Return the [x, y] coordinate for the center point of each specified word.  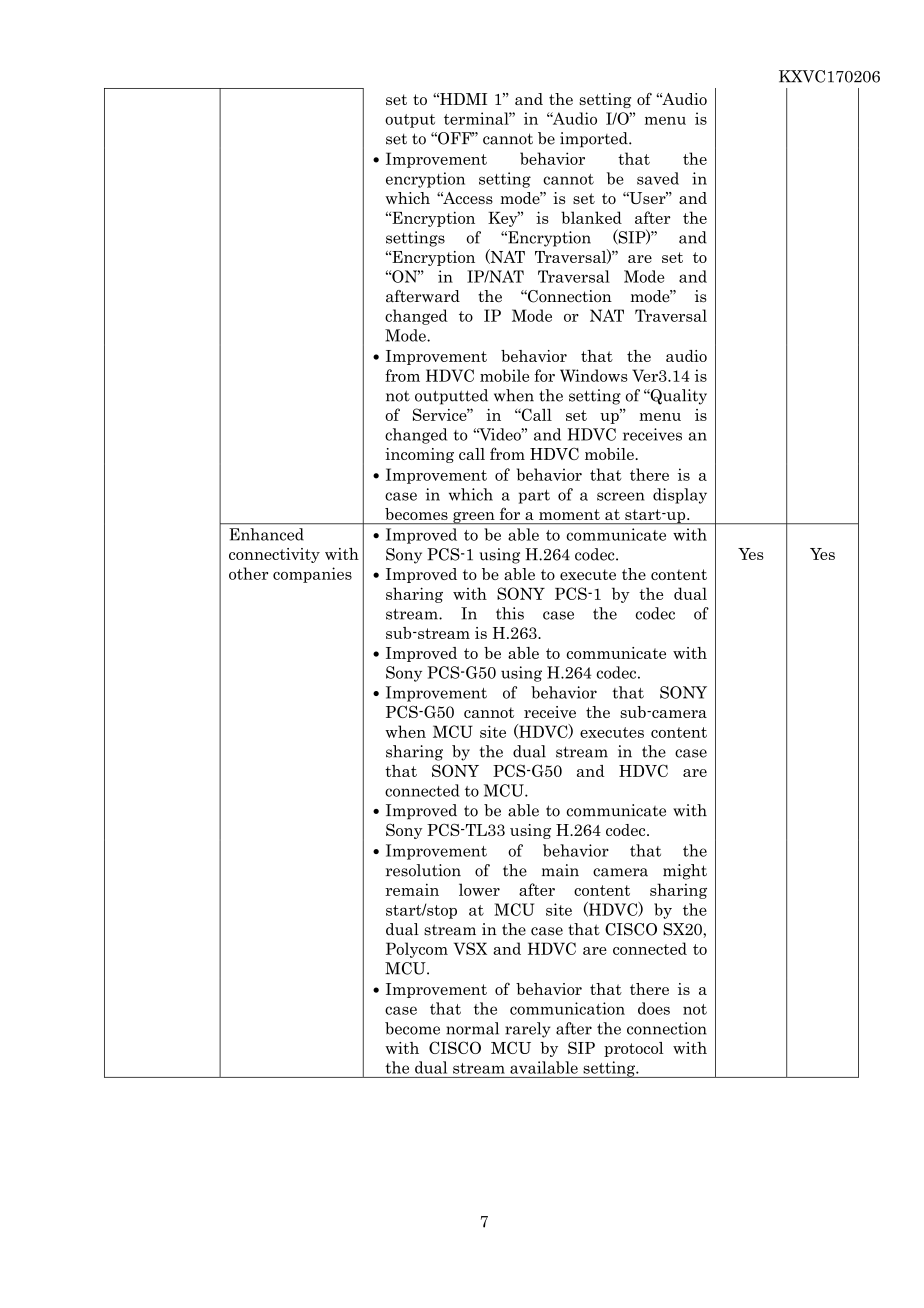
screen [621, 496]
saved [658, 178]
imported [595, 140]
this [510, 613]
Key [504, 219]
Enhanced [266, 534]
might [685, 872]
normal [472, 1028]
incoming [419, 455]
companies [312, 575]
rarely [528, 1030]
